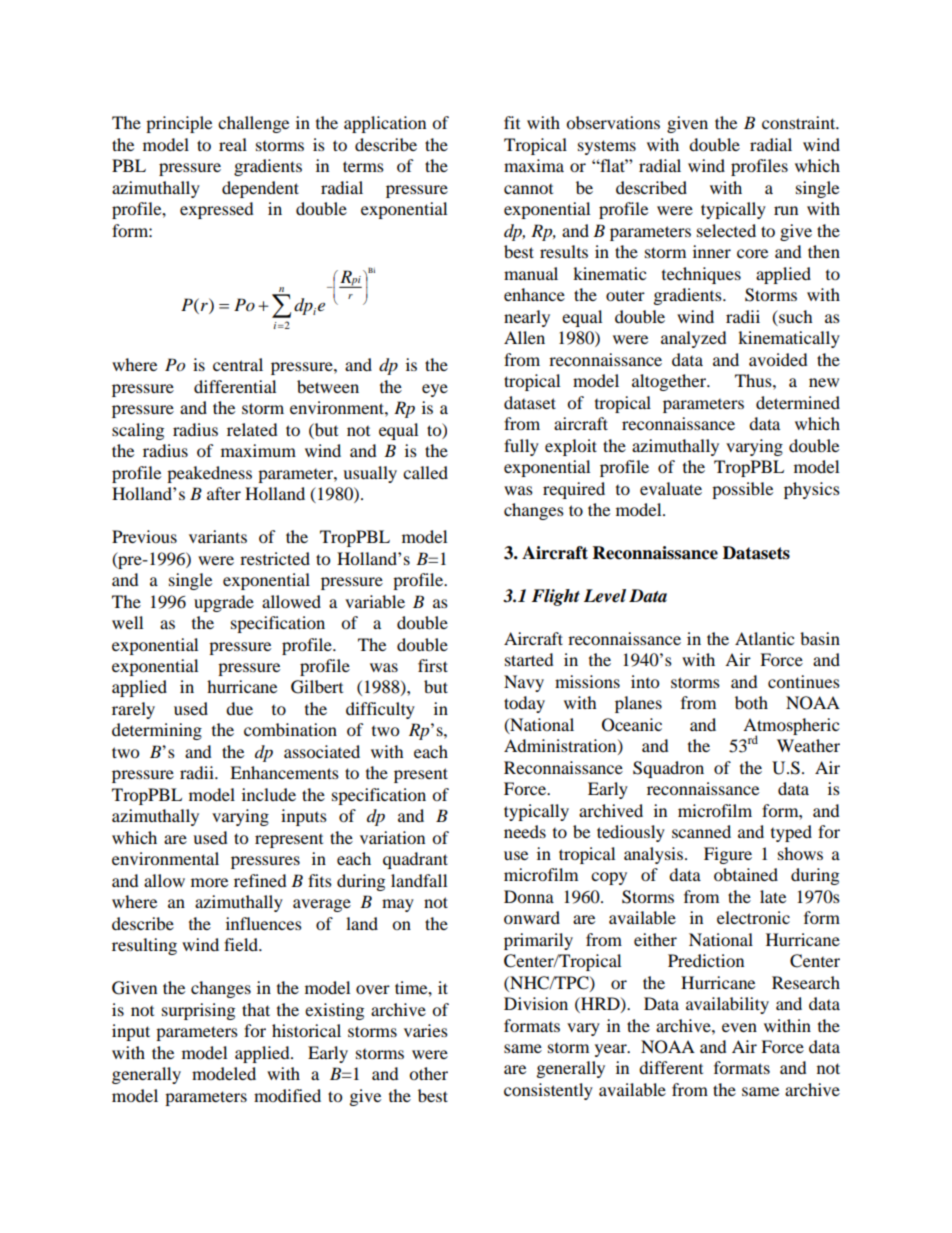  Describe the element at coordinates (800, 122) in the document. I see `constraint` at that location.
